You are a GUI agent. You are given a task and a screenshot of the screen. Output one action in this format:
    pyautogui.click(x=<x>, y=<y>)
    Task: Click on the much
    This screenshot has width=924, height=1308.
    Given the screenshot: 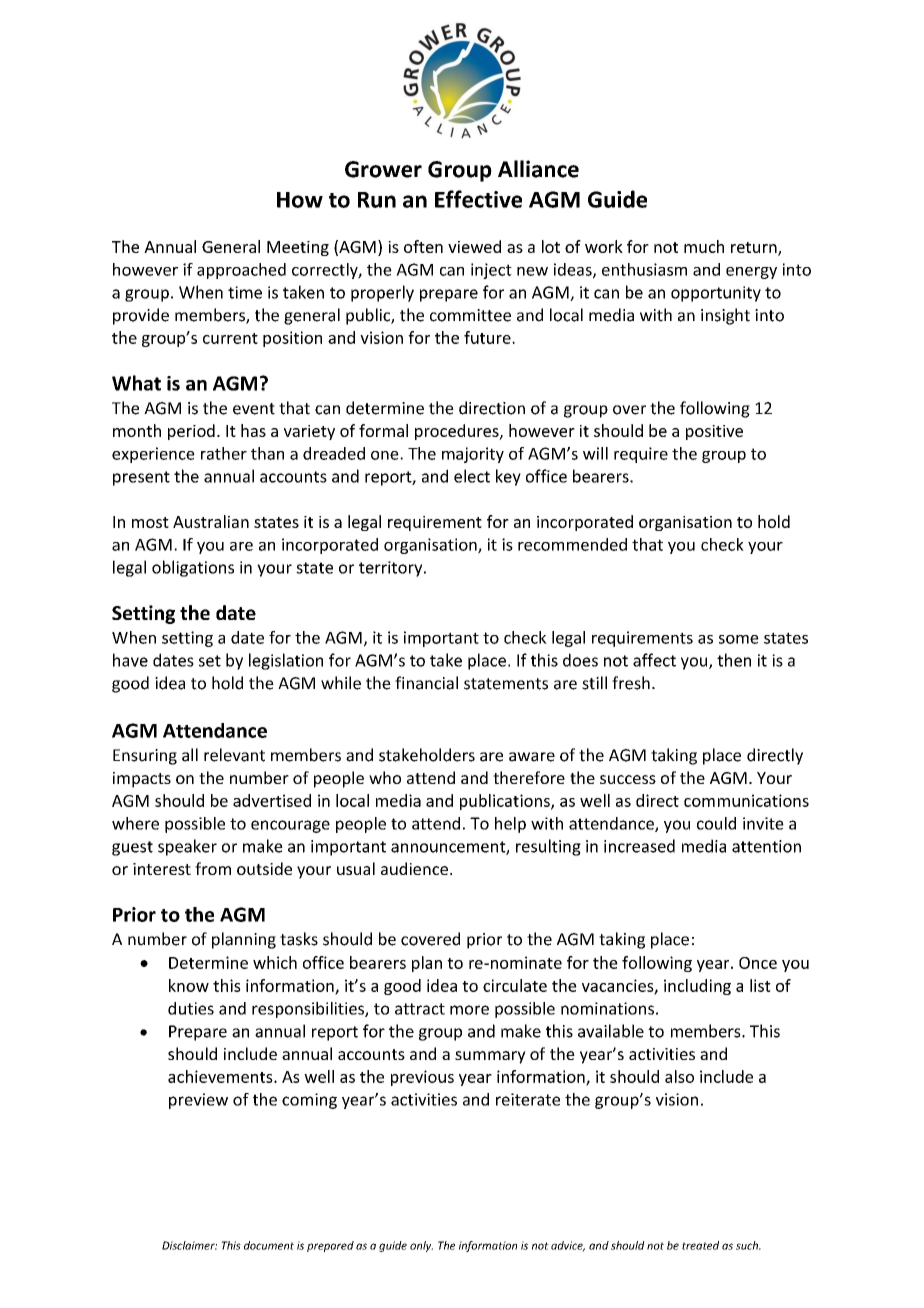 What is the action you would take?
    pyautogui.click(x=704, y=246)
